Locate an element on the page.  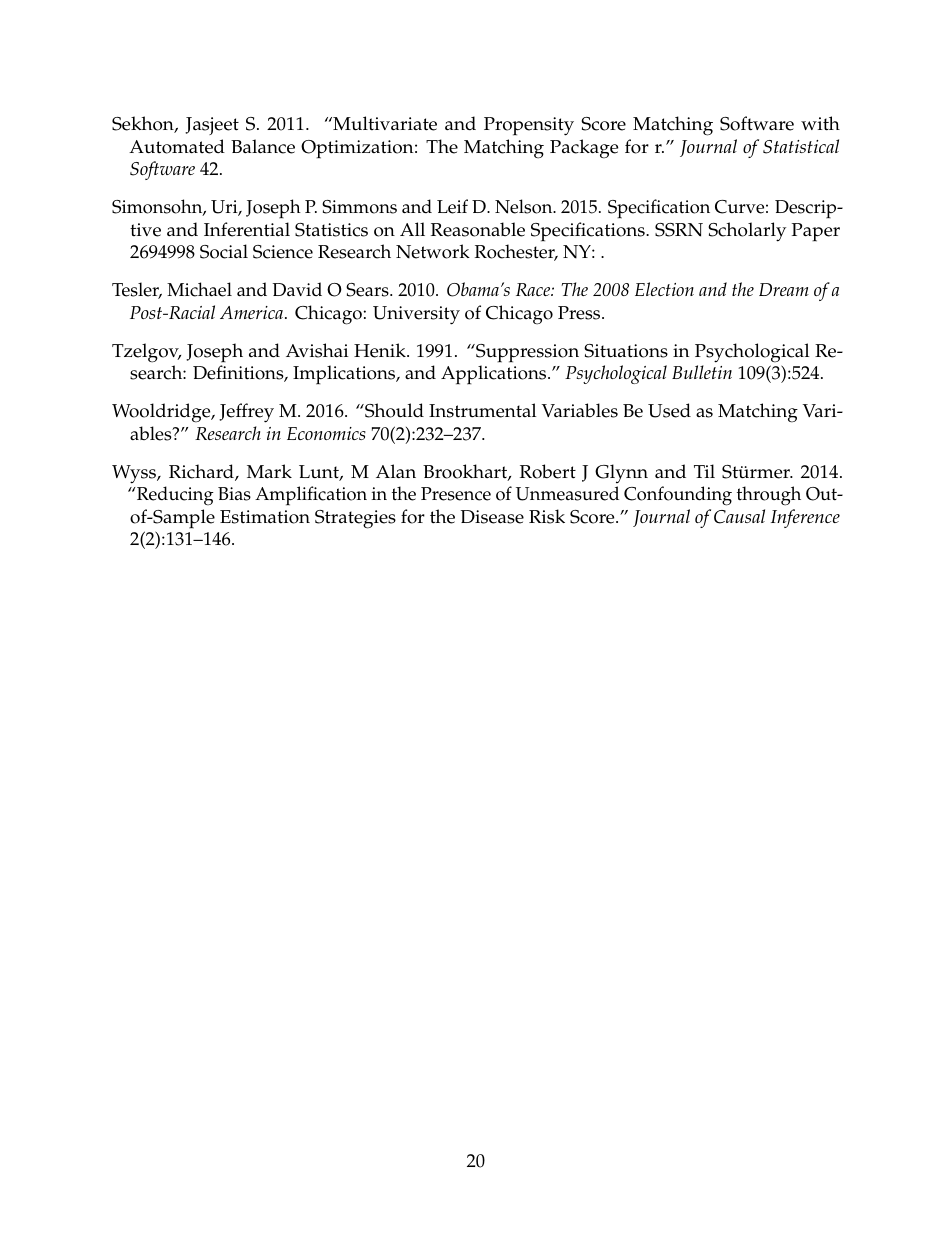
University is located at coordinates (416, 315).
